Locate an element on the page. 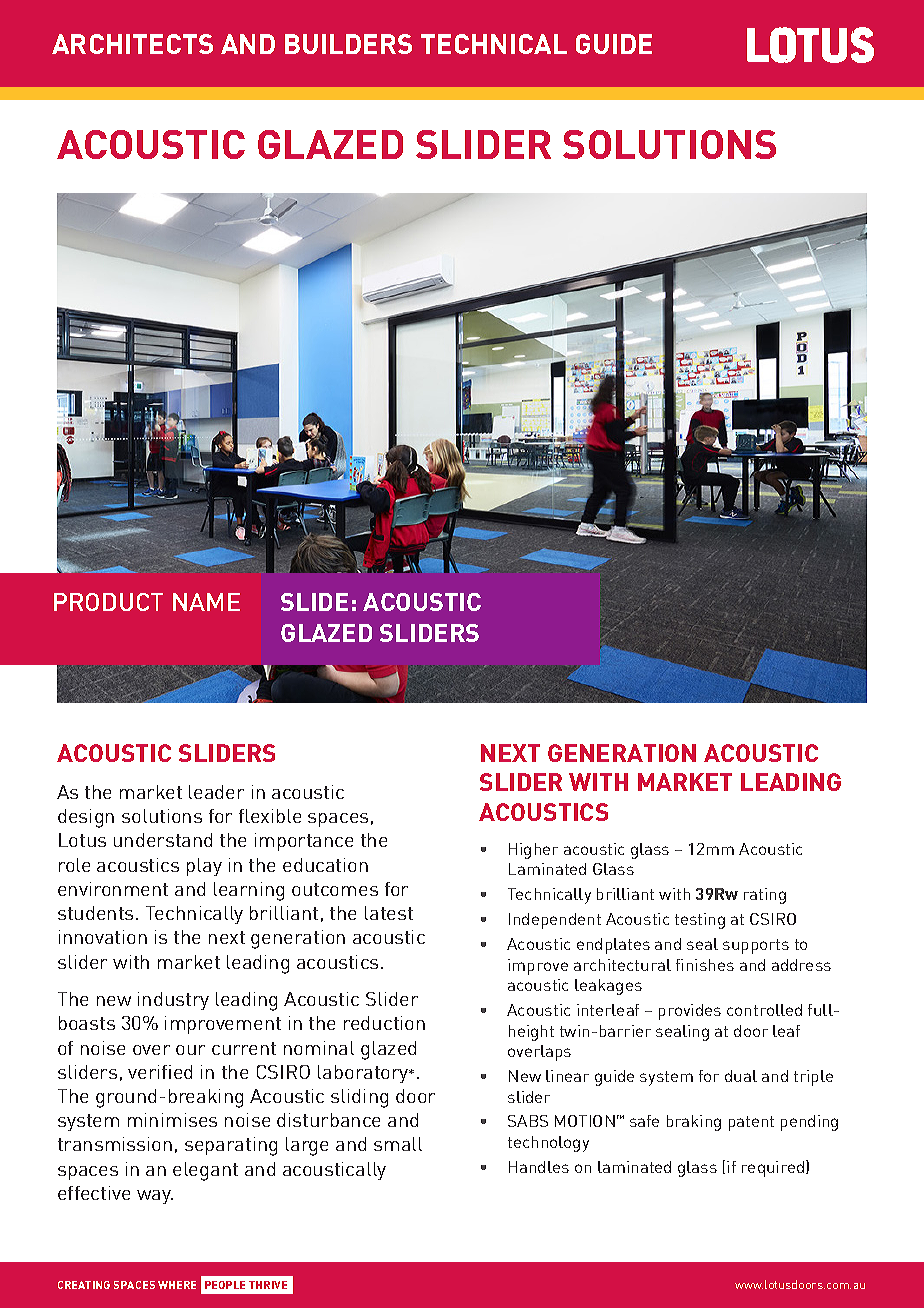 Image resolution: width=924 pixels, height=1308 pixels. minimises is located at coordinates (172, 1120).
